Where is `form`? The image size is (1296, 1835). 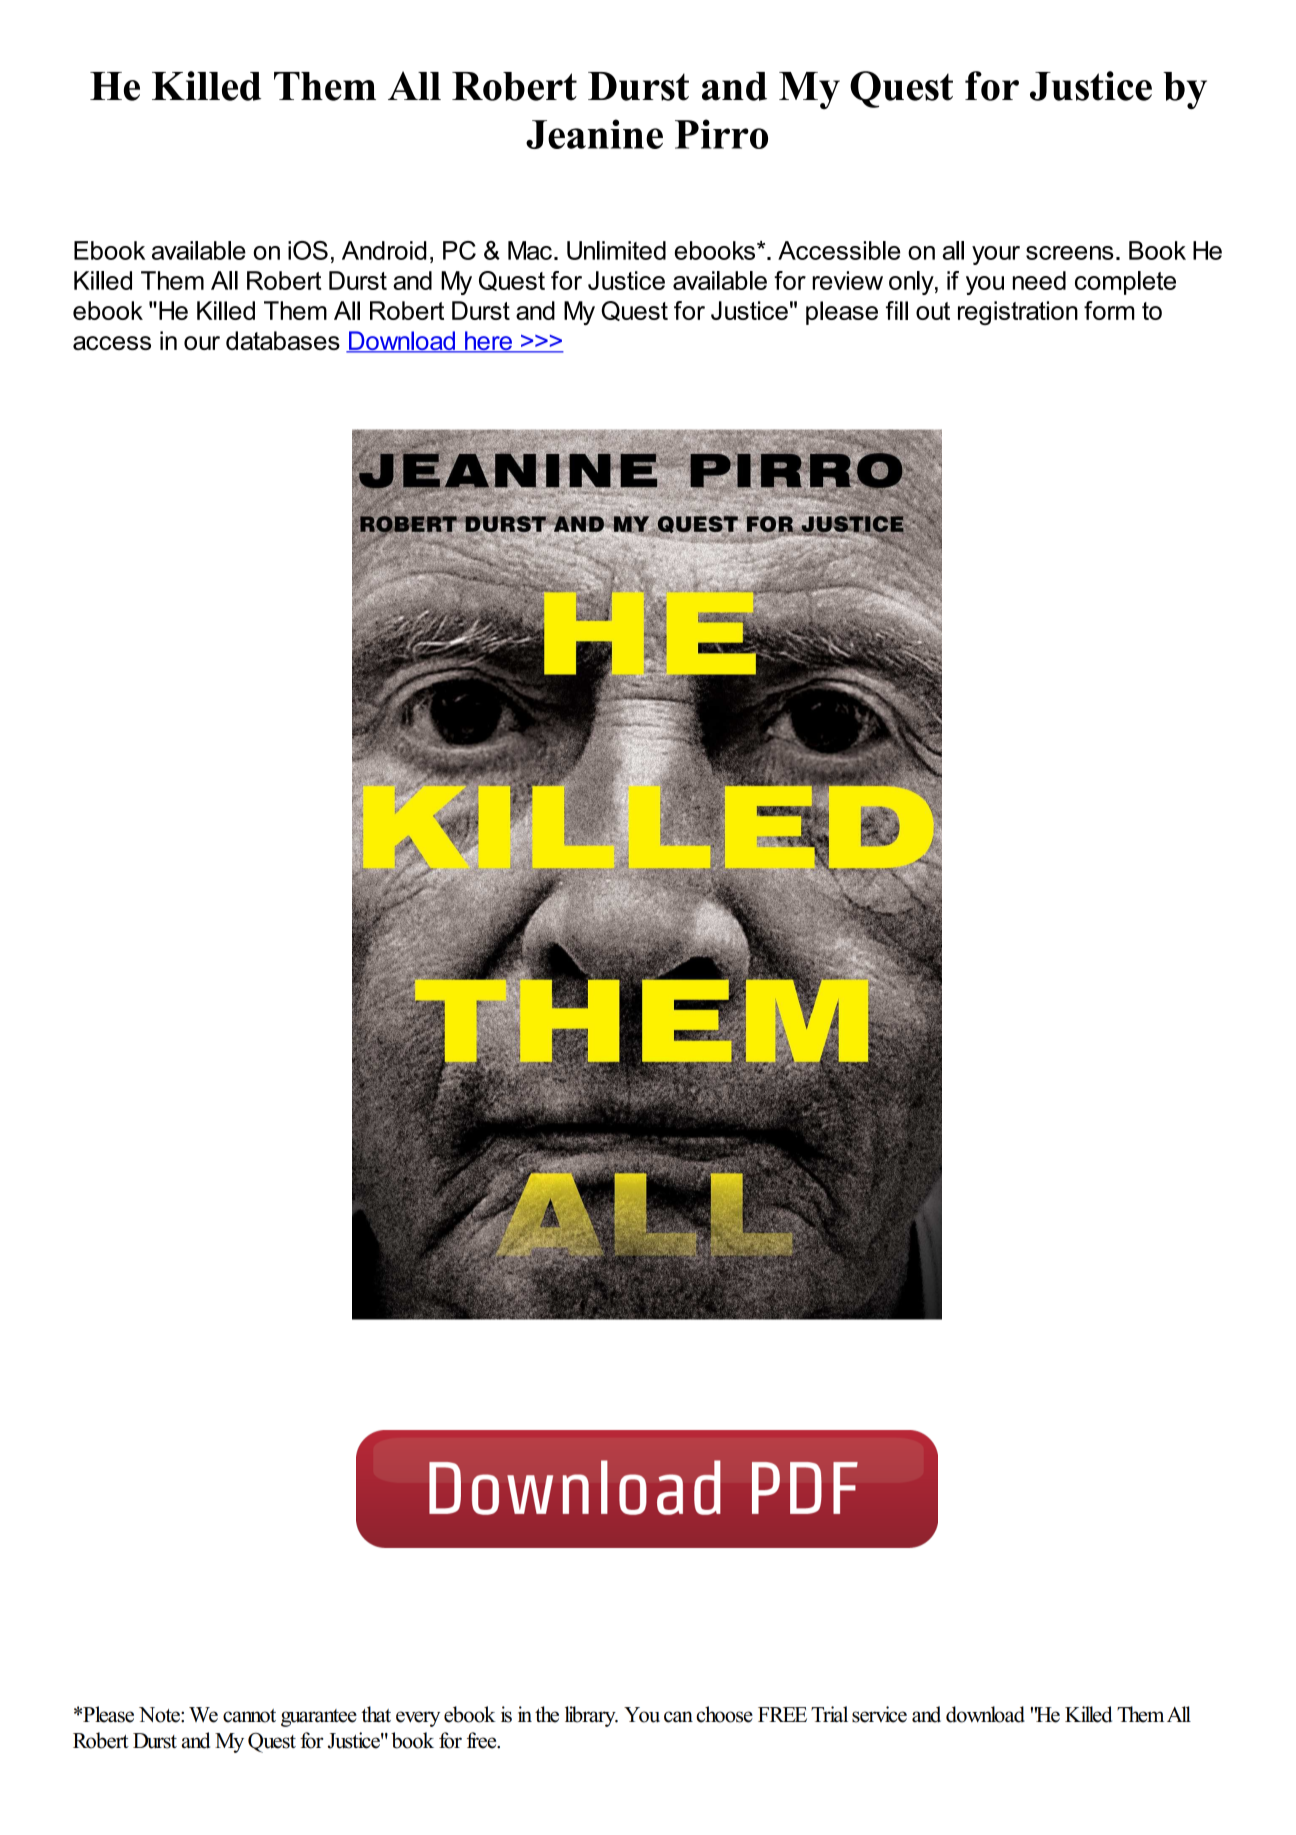
form is located at coordinates (1109, 310).
